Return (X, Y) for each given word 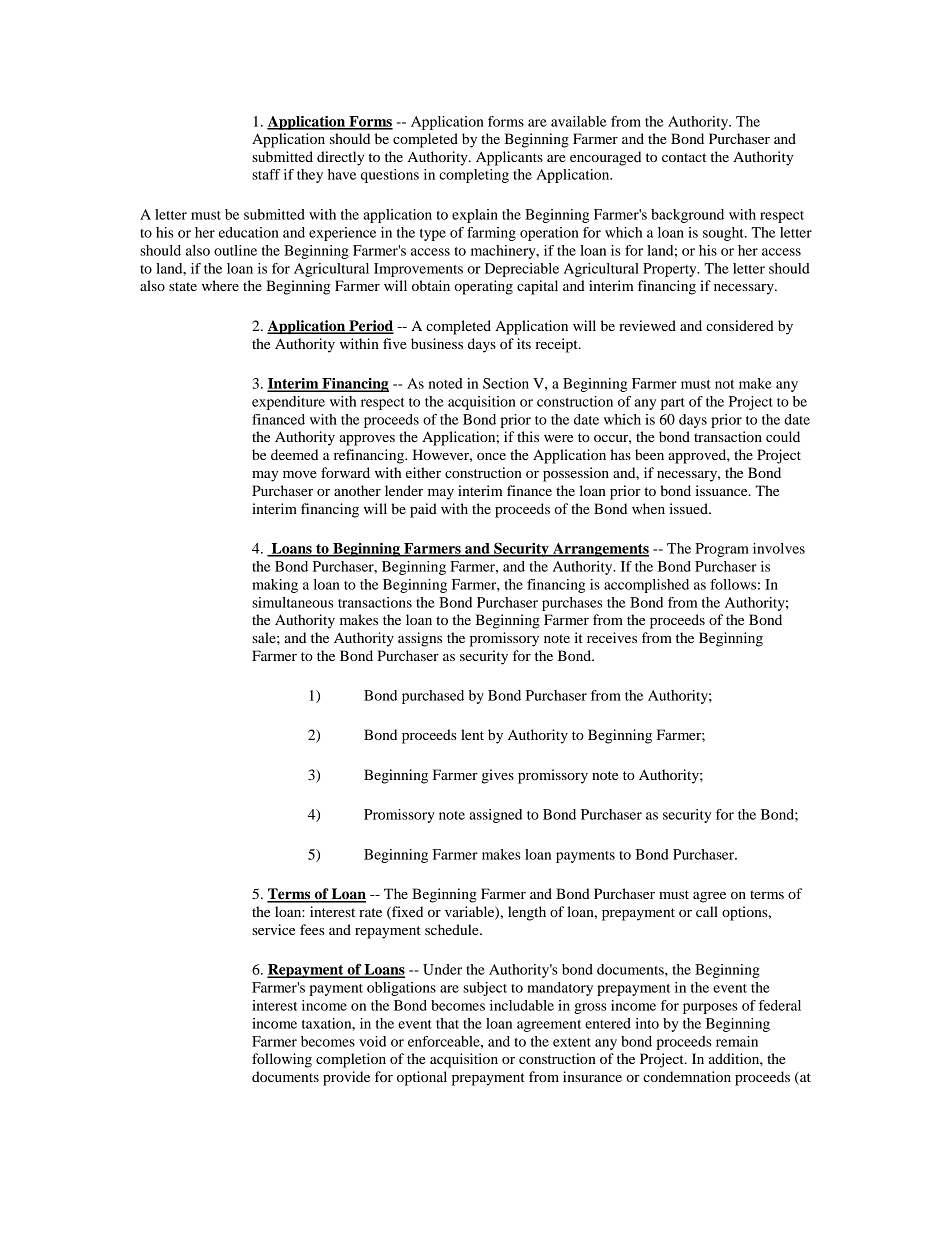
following (282, 1060)
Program (722, 550)
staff (266, 174)
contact (684, 157)
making (275, 586)
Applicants (509, 158)
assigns (420, 639)
